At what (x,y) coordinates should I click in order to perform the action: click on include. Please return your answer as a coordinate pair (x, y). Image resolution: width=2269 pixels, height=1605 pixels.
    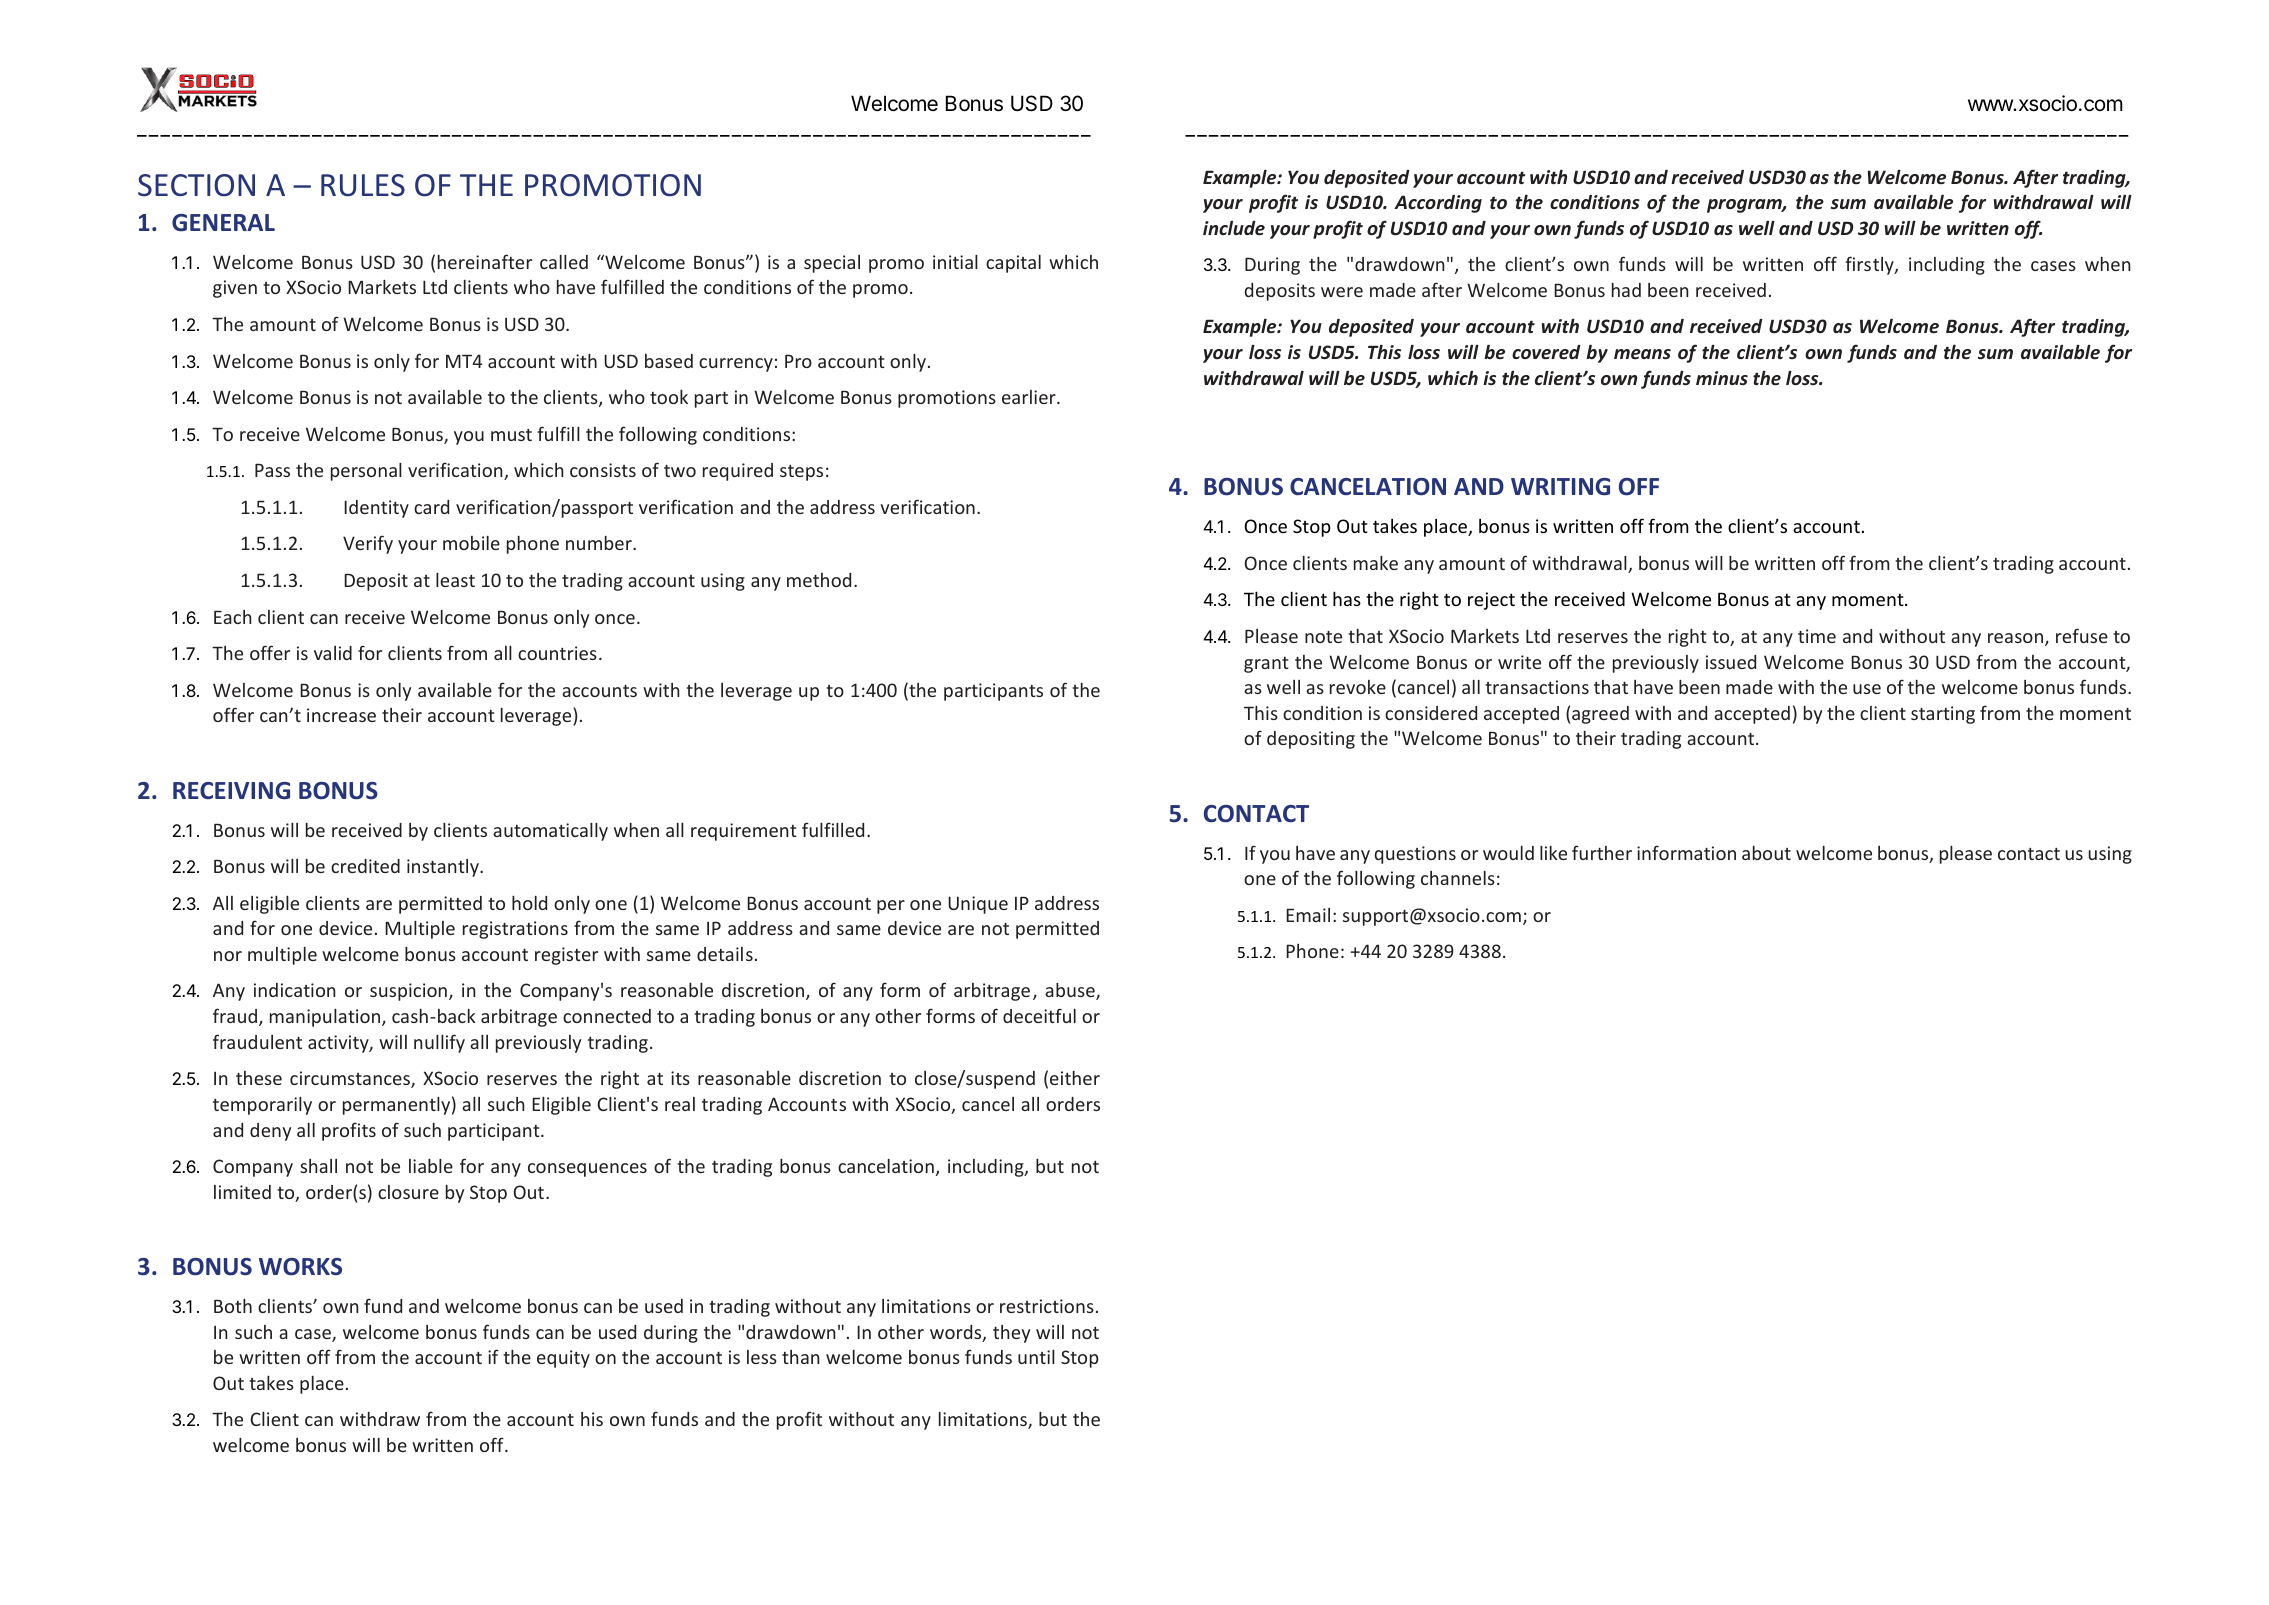
    Looking at the image, I should click on (1234, 228).
